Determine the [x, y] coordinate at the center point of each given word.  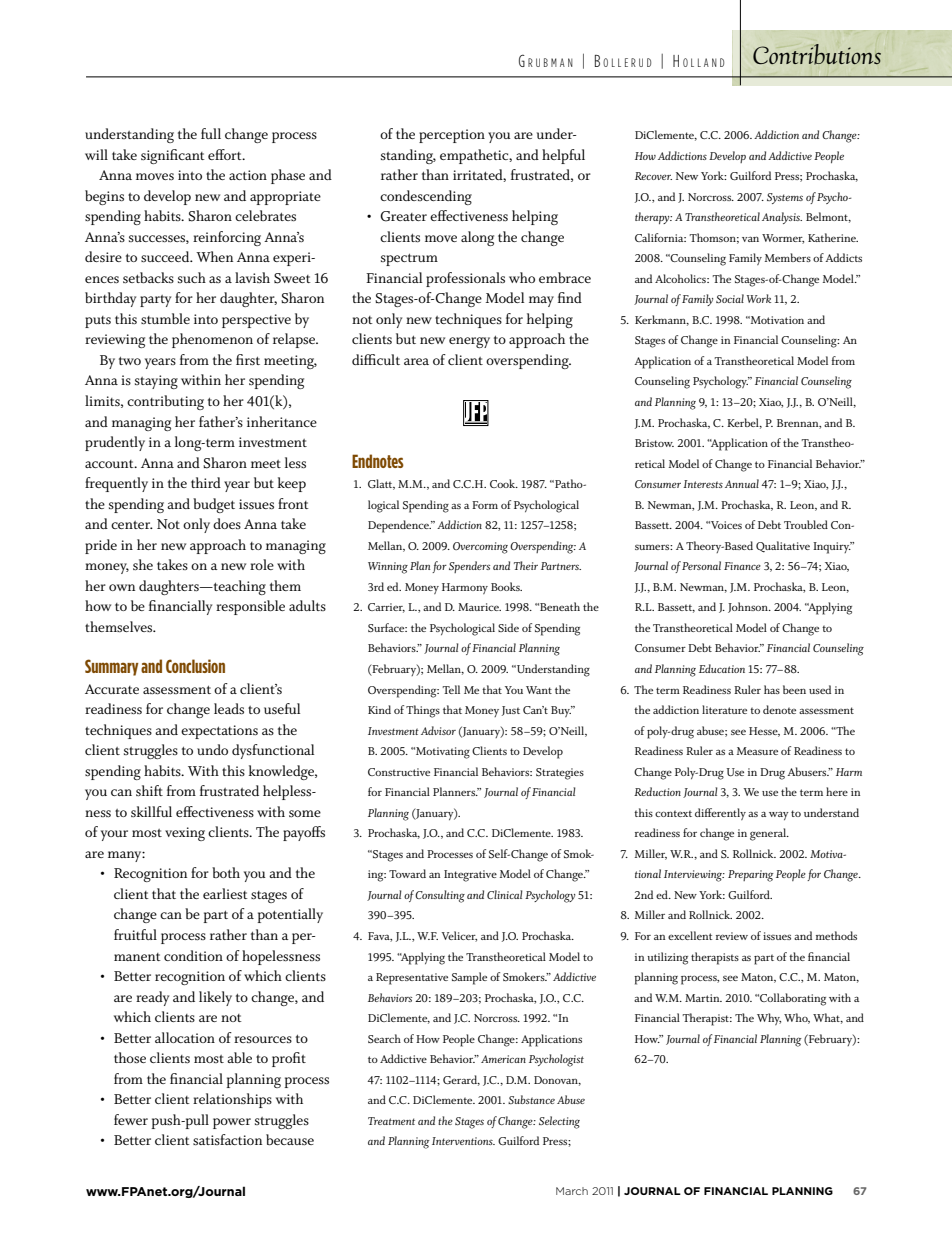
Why [769, 1019]
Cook [504, 483]
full [211, 133]
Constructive [399, 772]
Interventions [463, 1141]
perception [452, 136]
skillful [151, 812]
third [206, 482]
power [232, 1123]
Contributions [817, 54]
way [779, 815]
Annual [742, 483]
